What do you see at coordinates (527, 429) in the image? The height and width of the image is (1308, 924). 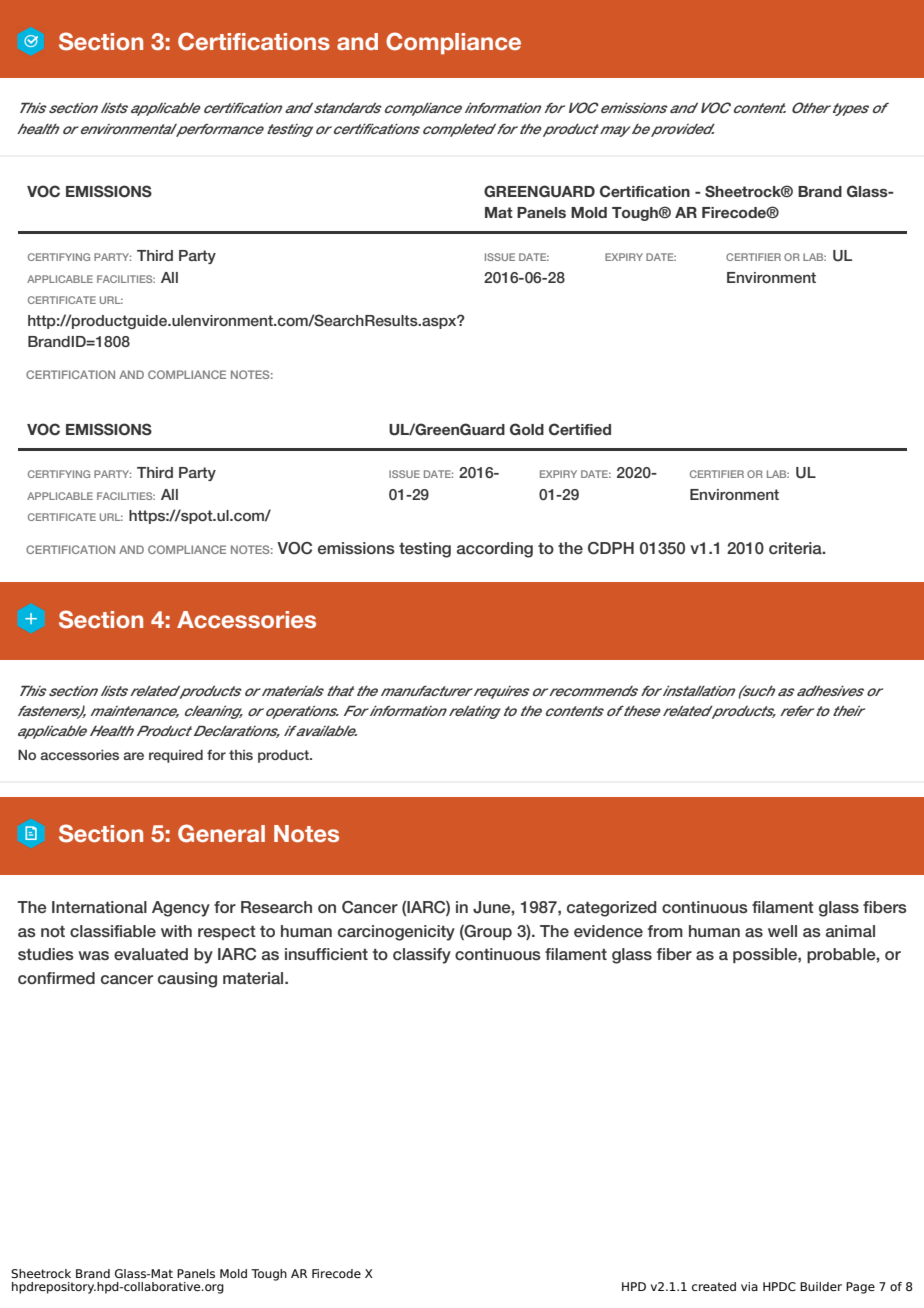 I see `Gold` at bounding box center [527, 429].
